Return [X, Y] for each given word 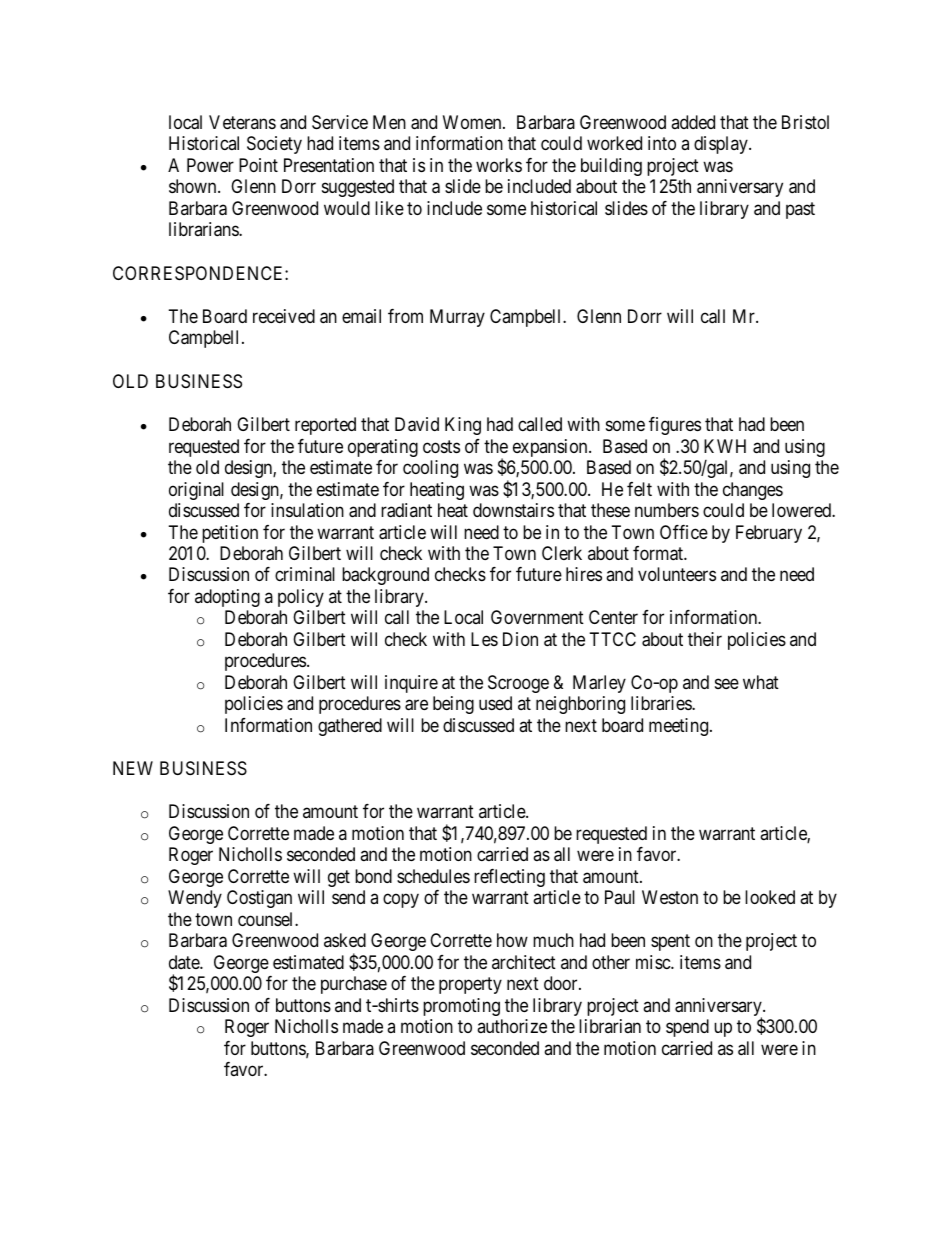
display [722, 145]
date [185, 962]
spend [687, 1028]
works [499, 165]
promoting [461, 1007]
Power [210, 165]
